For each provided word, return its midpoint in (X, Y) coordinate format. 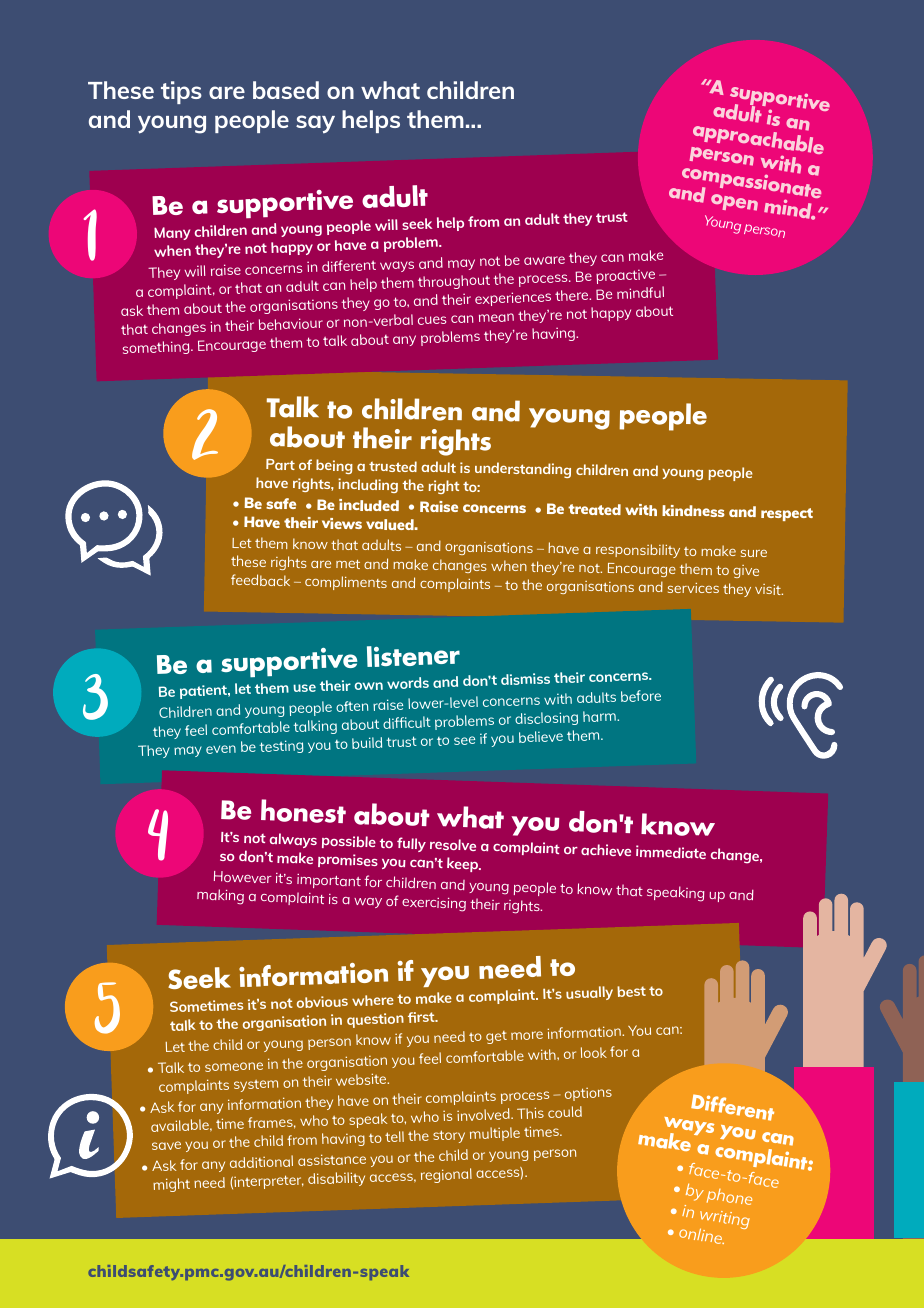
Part (280, 464)
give (746, 571)
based (286, 90)
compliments (346, 583)
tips (181, 92)
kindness (693, 511)
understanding (523, 470)
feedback (260, 580)
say (315, 124)
